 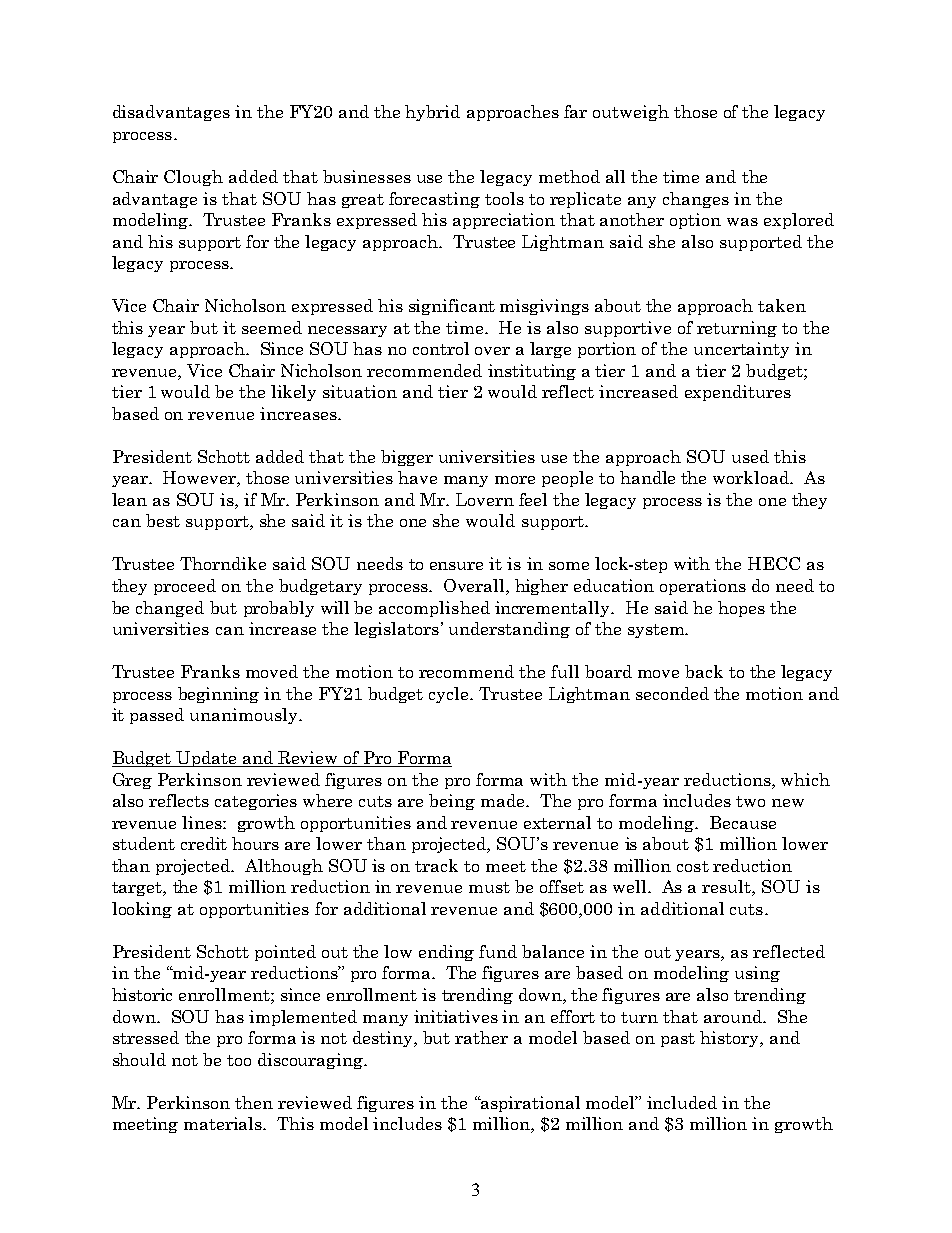 I want to click on aspirational, so click(x=529, y=1104).
